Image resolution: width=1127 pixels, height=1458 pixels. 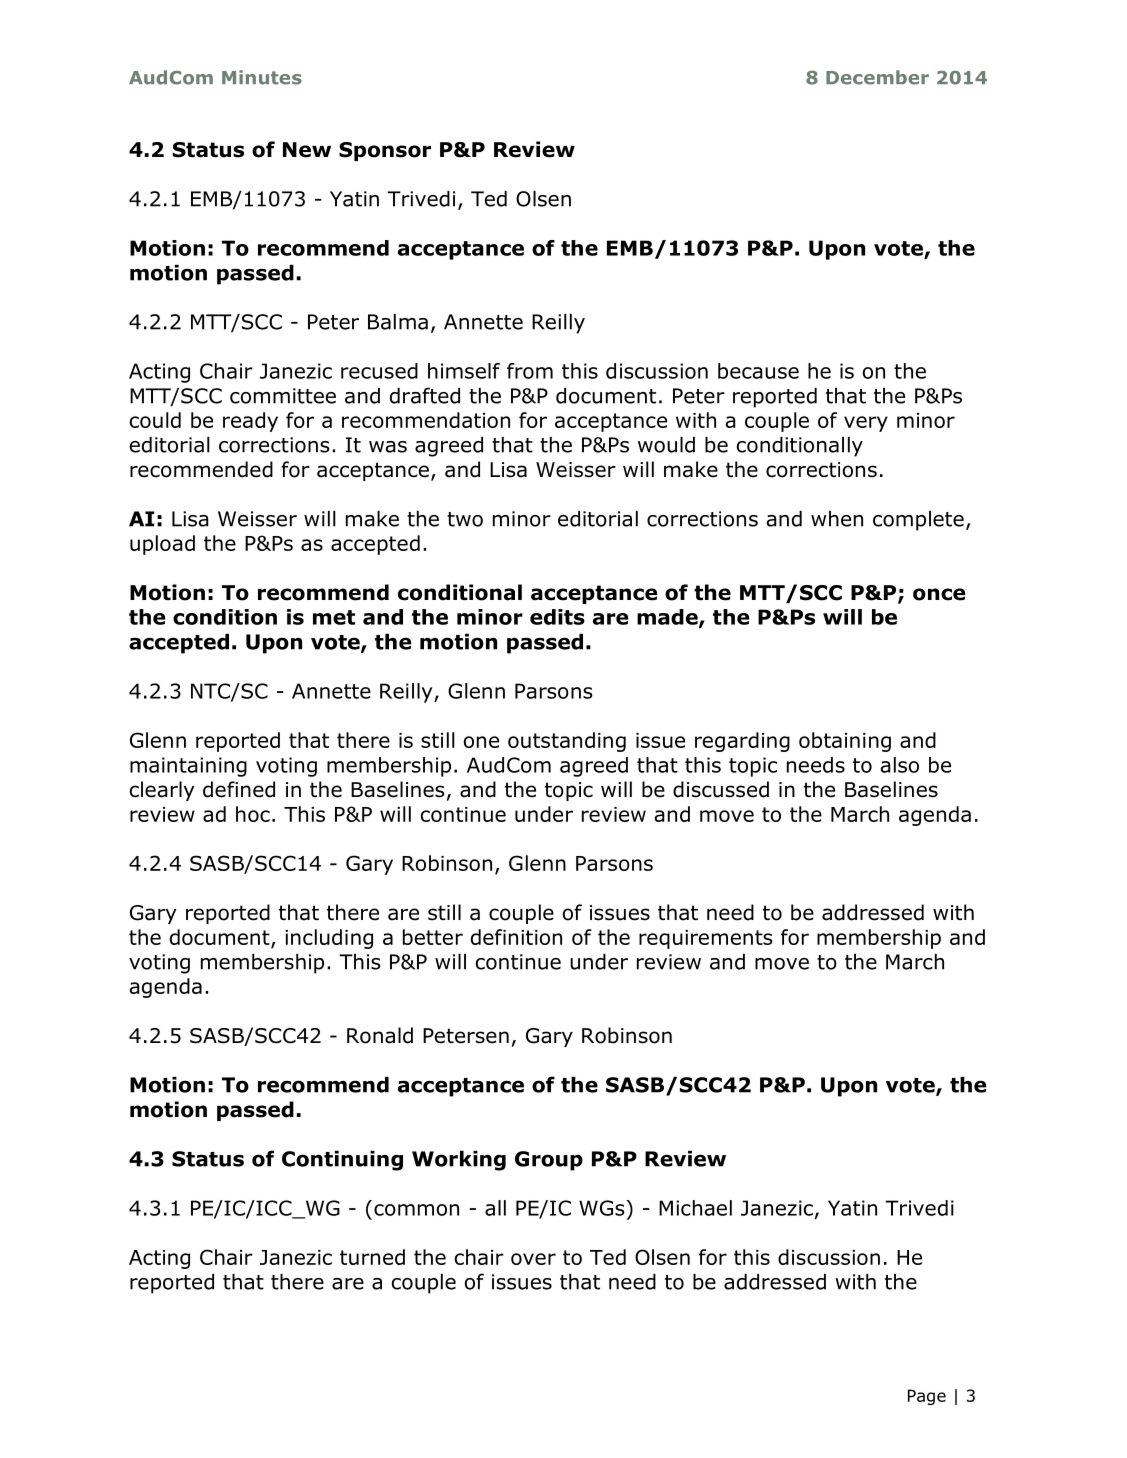 What do you see at coordinates (239, 789) in the screenshot?
I see `defined` at bounding box center [239, 789].
